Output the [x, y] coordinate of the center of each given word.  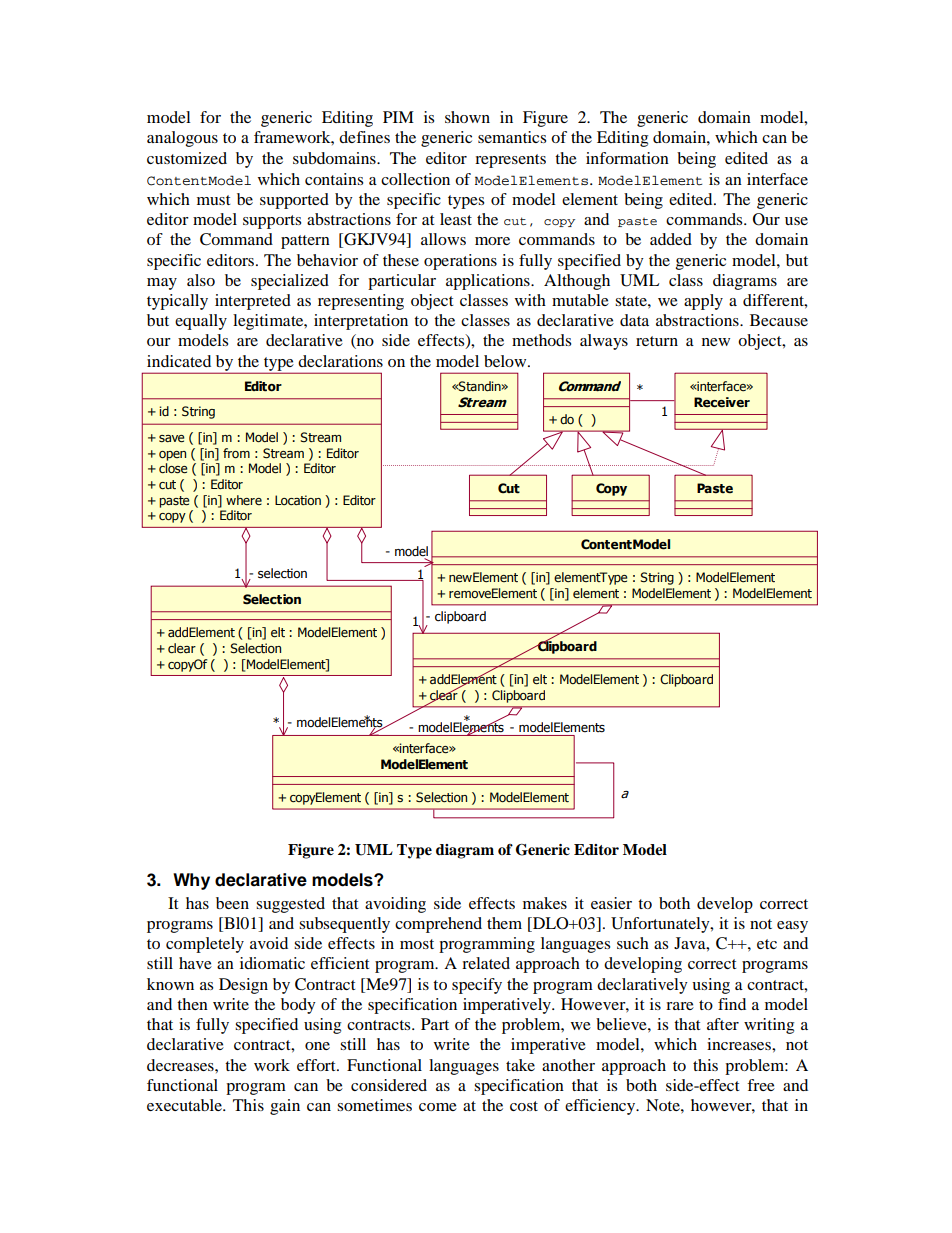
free [761, 1085]
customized [187, 158]
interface [777, 179]
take [520, 1065]
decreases [181, 1065]
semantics [512, 137]
